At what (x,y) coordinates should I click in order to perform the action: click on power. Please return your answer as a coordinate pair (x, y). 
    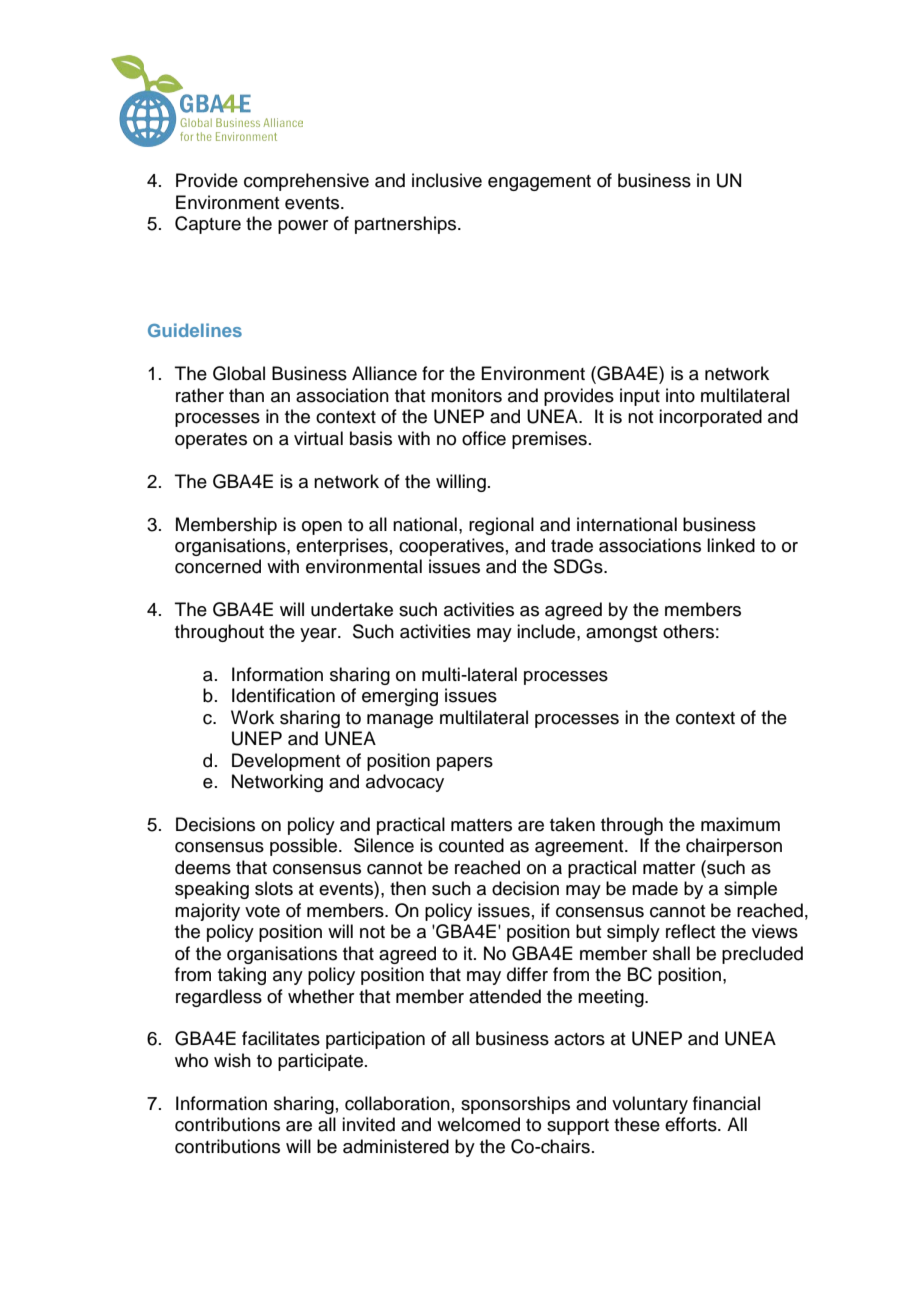
    Looking at the image, I should click on (303, 227).
